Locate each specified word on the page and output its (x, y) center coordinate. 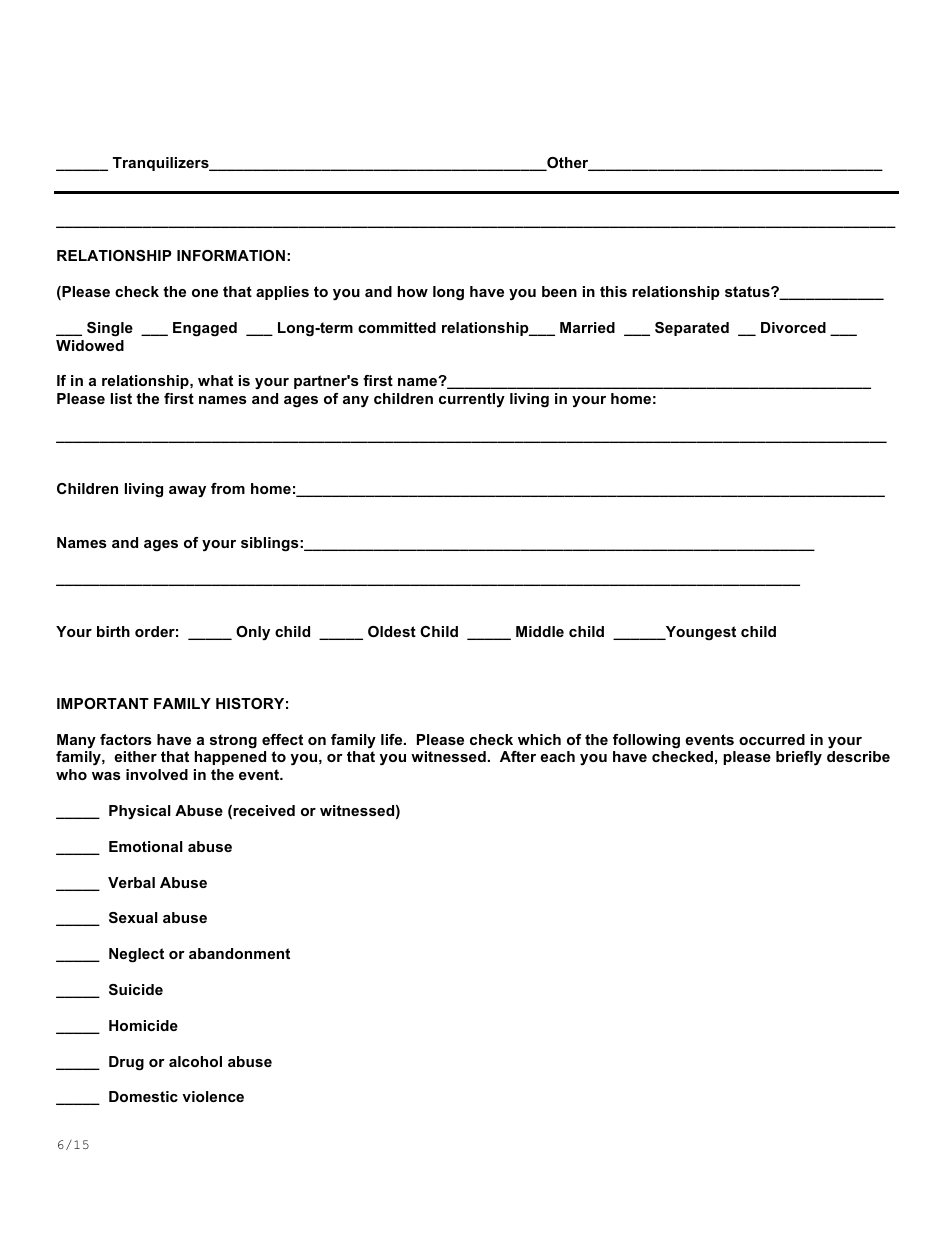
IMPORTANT (103, 703)
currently (472, 400)
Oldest (392, 631)
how (413, 291)
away (187, 491)
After (518, 756)
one (205, 293)
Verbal (131, 882)
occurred (772, 739)
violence (213, 1096)
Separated (692, 329)
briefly (799, 758)
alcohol (195, 1061)
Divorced (793, 327)
